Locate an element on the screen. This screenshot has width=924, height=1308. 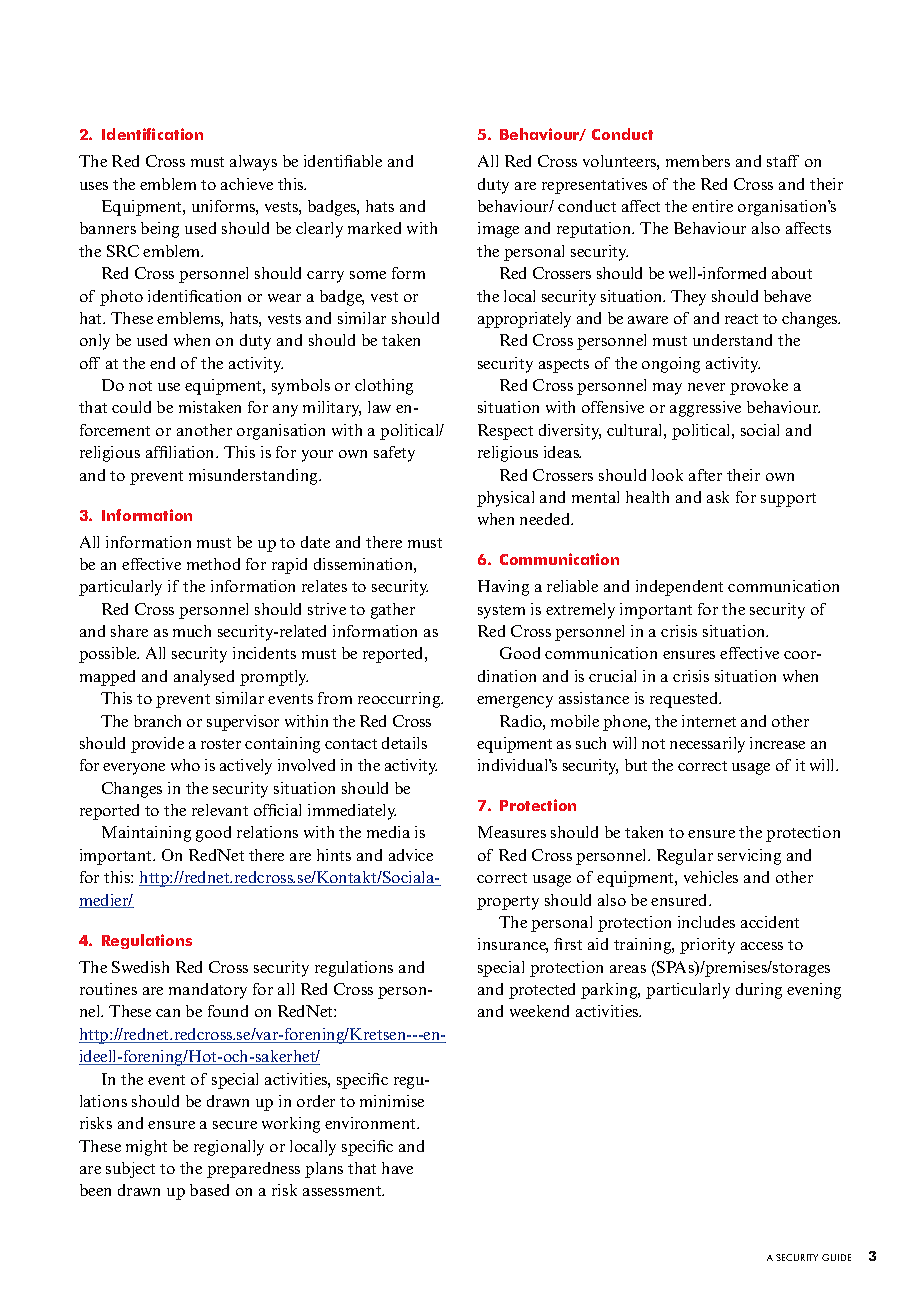
entire is located at coordinates (712, 206).
